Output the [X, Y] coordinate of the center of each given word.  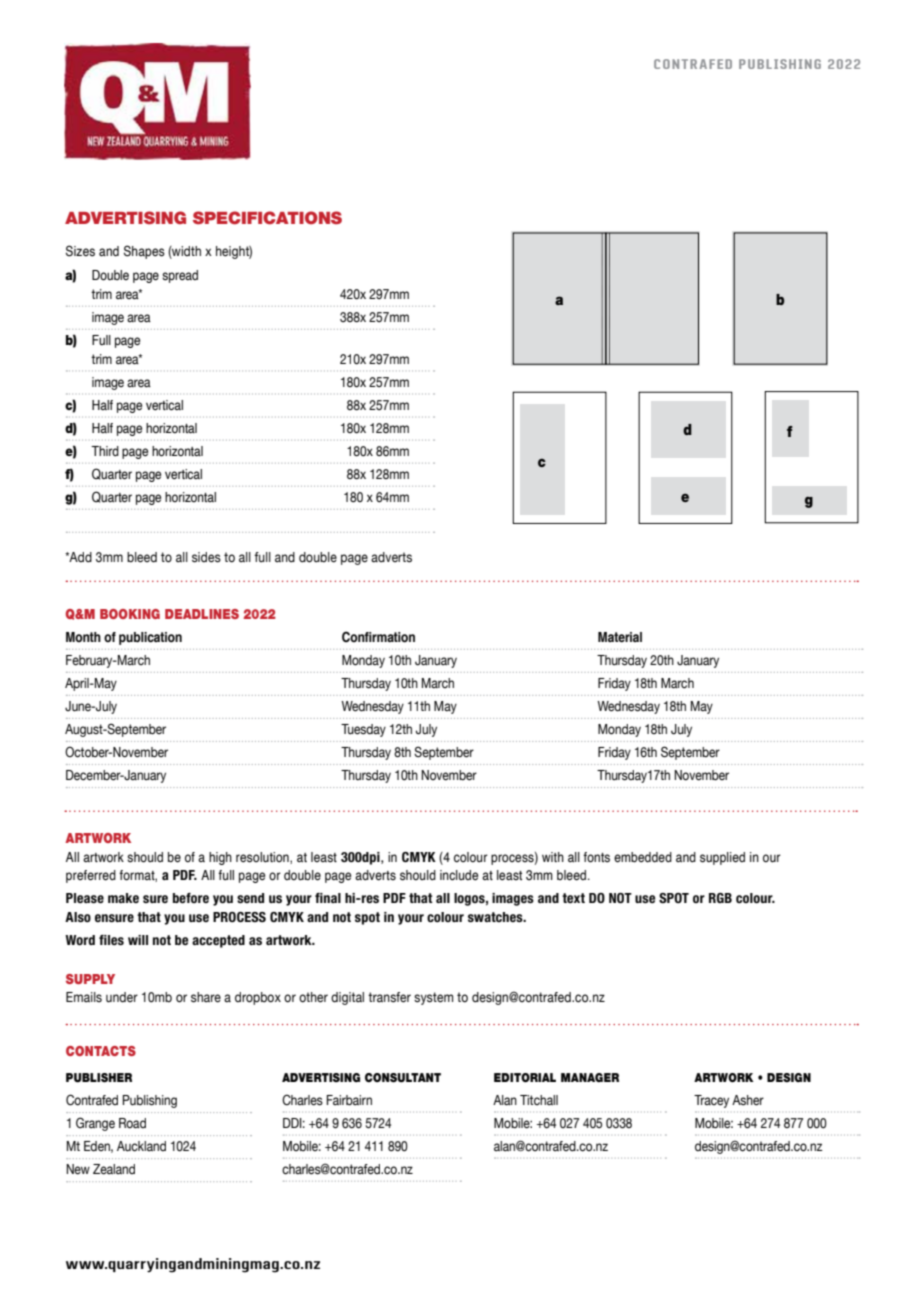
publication [150, 638]
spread [180, 276]
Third [105, 451]
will [138, 940]
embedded [643, 857]
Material [620, 637]
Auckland [141, 1146]
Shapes [144, 252]
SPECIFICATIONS [267, 217]
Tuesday [363, 730]
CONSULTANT [403, 1078]
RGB [720, 898]
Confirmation [378, 637]
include [459, 875]
